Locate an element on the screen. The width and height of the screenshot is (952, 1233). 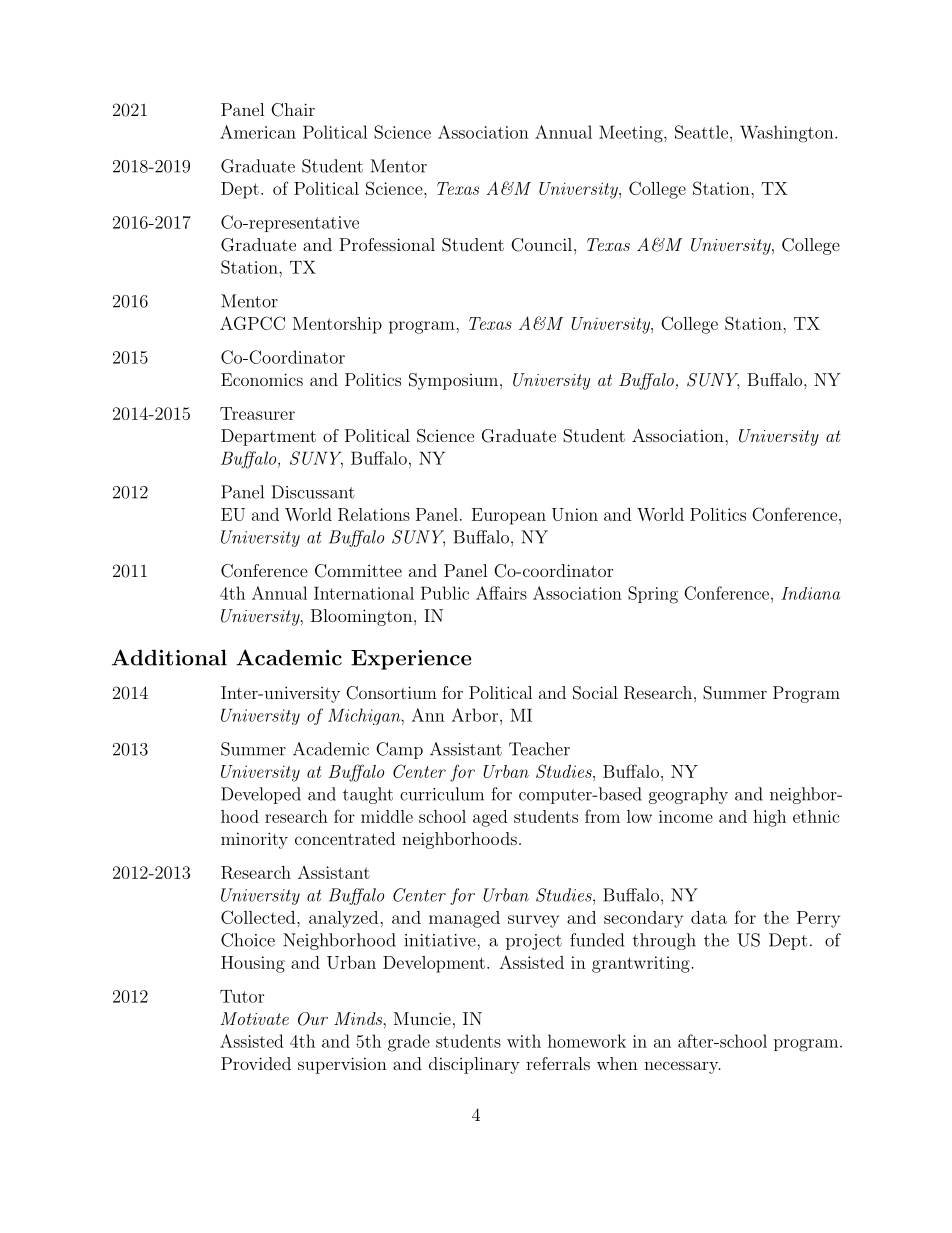
Indiana is located at coordinates (810, 593).
